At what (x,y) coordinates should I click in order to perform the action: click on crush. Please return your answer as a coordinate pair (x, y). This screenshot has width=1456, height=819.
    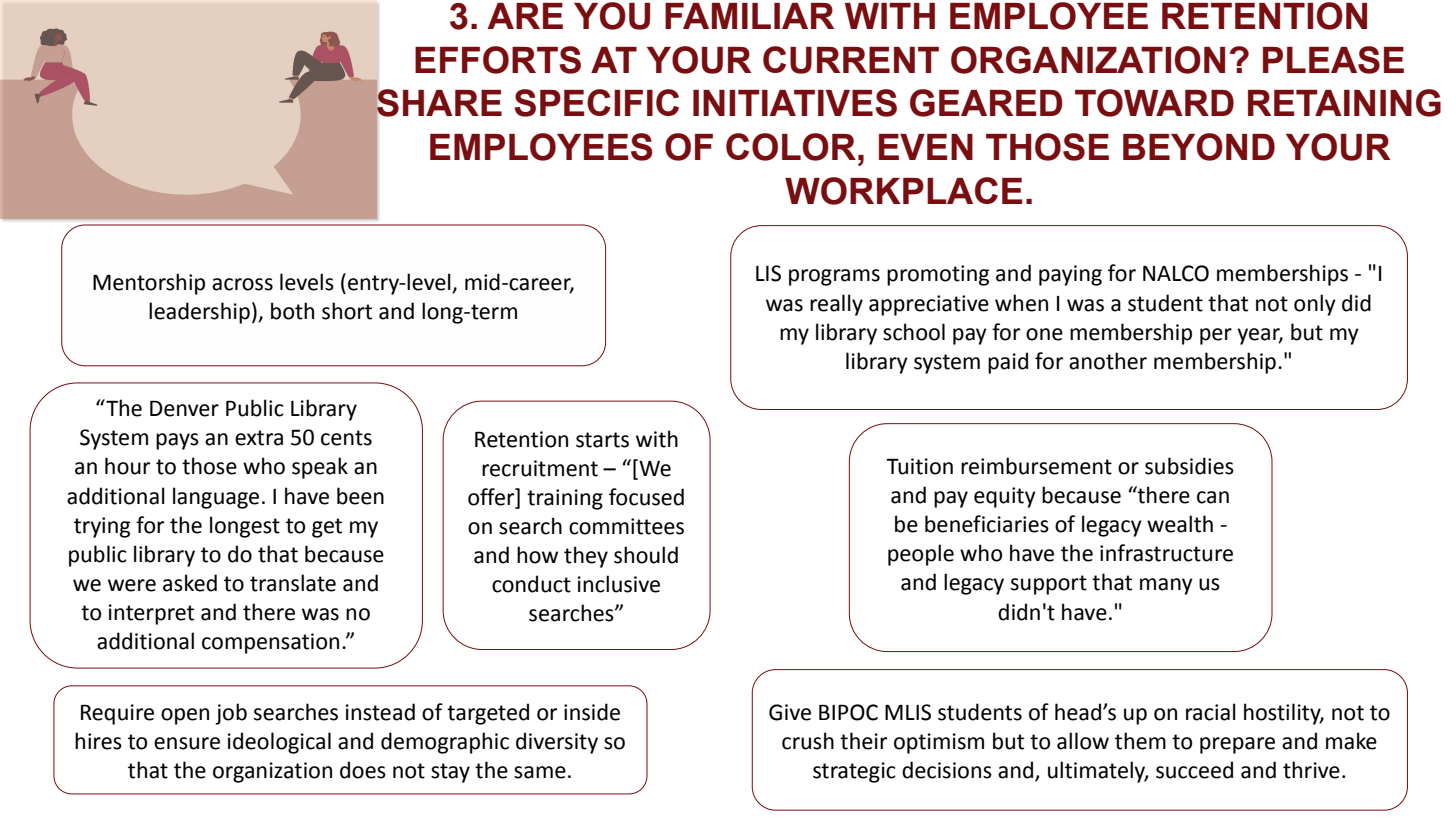
    Looking at the image, I should click on (808, 741).
